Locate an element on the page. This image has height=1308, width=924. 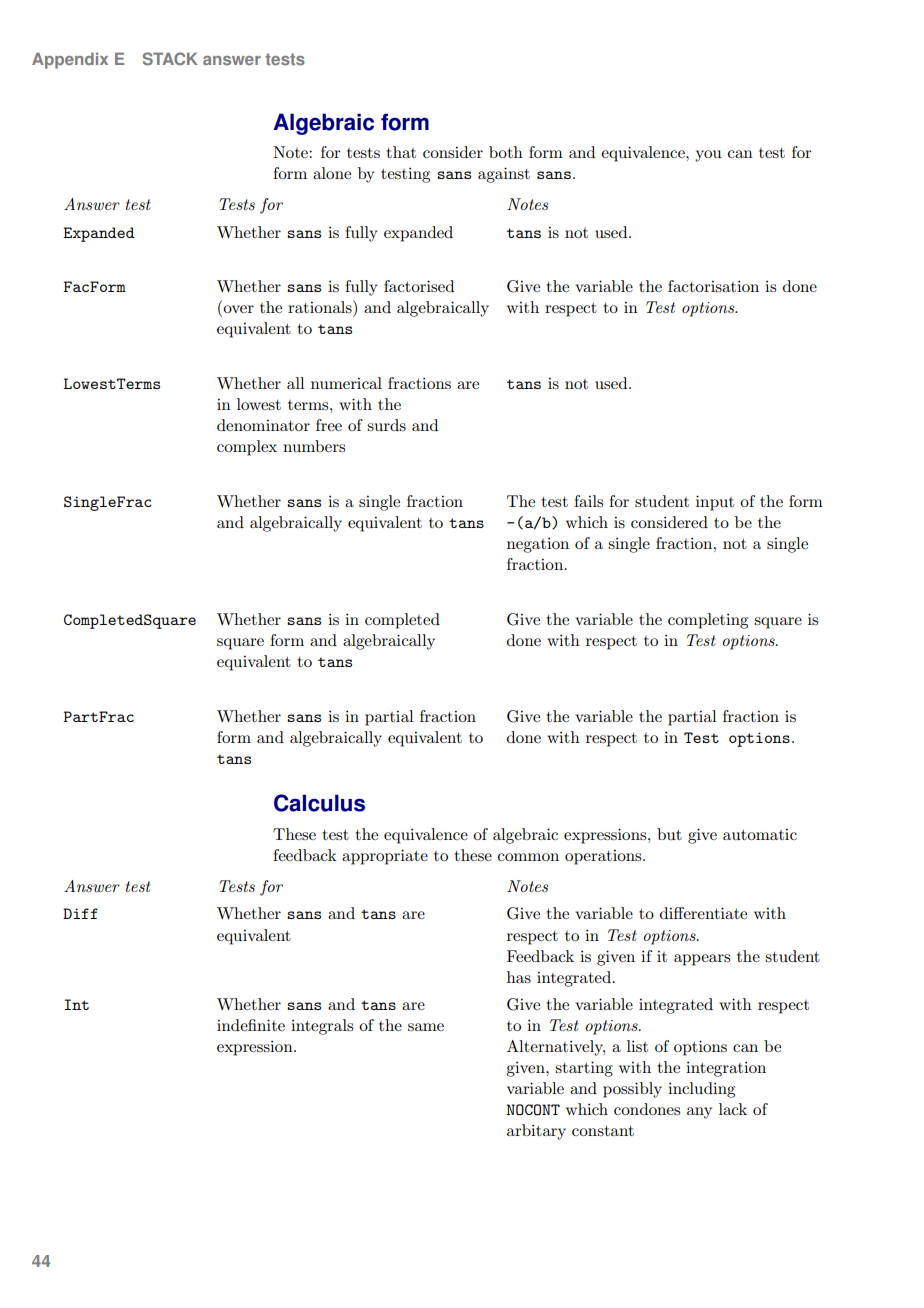
same is located at coordinates (426, 1027).
